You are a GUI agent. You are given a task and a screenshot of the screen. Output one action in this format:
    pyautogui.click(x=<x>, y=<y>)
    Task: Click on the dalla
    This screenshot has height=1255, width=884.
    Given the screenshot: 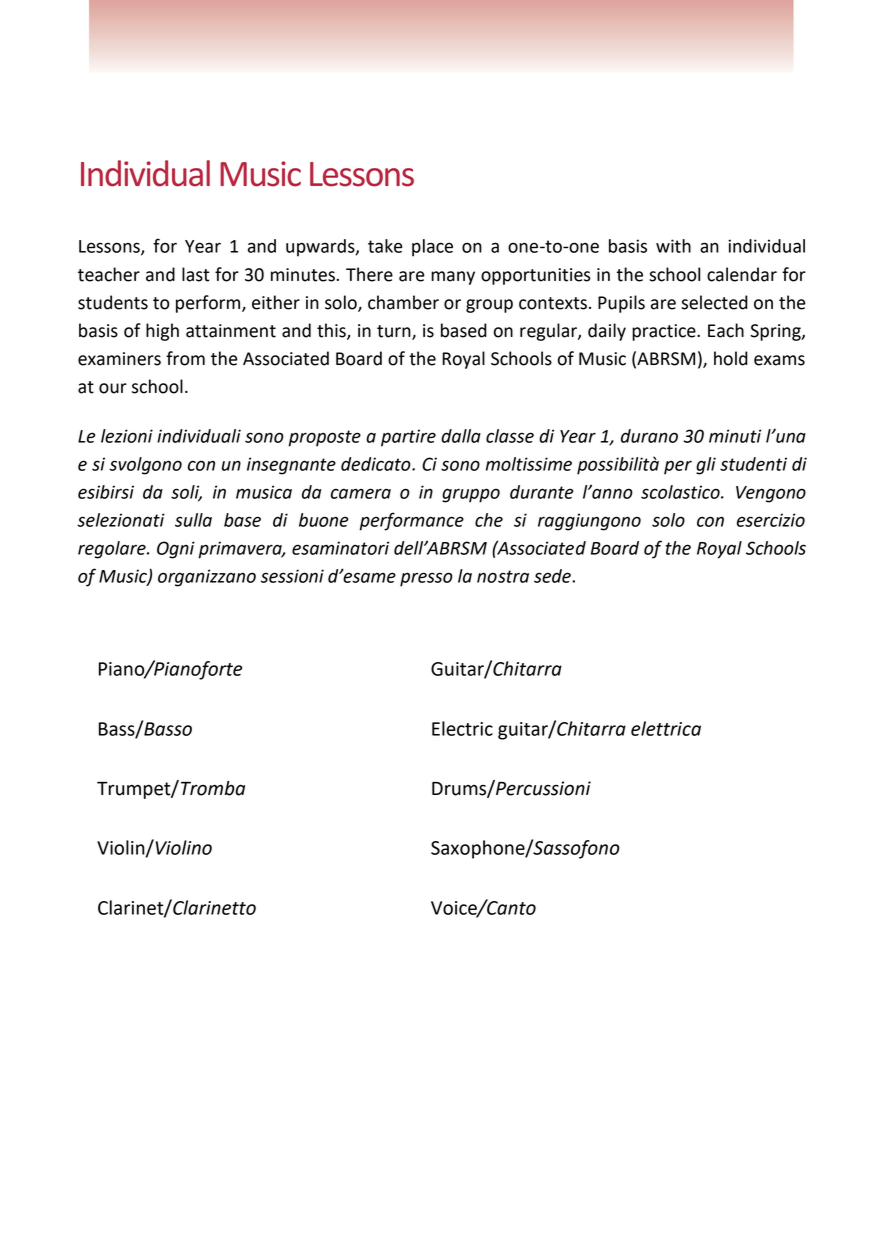 What is the action you would take?
    pyautogui.click(x=461, y=436)
